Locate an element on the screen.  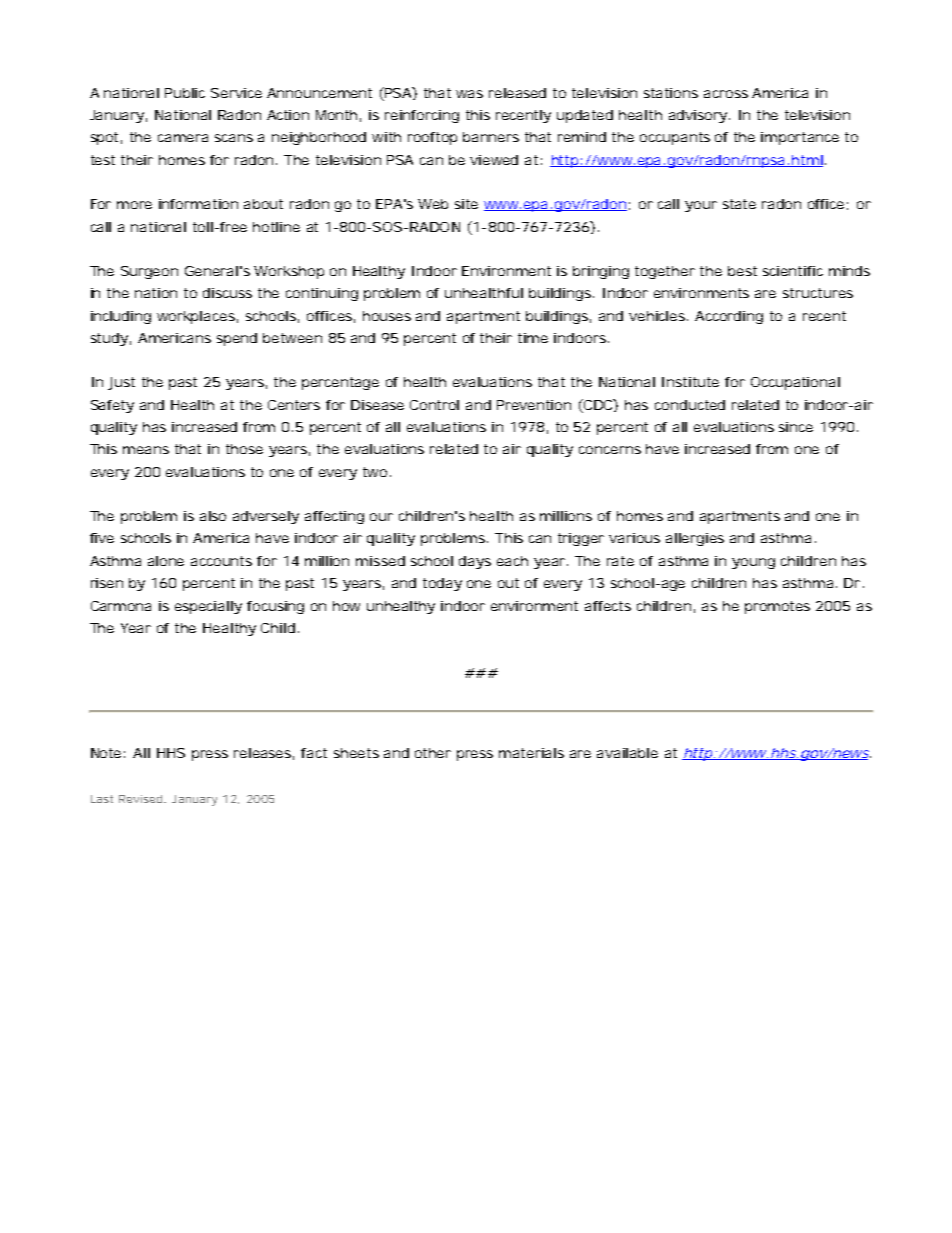
especially is located at coordinates (208, 607).
